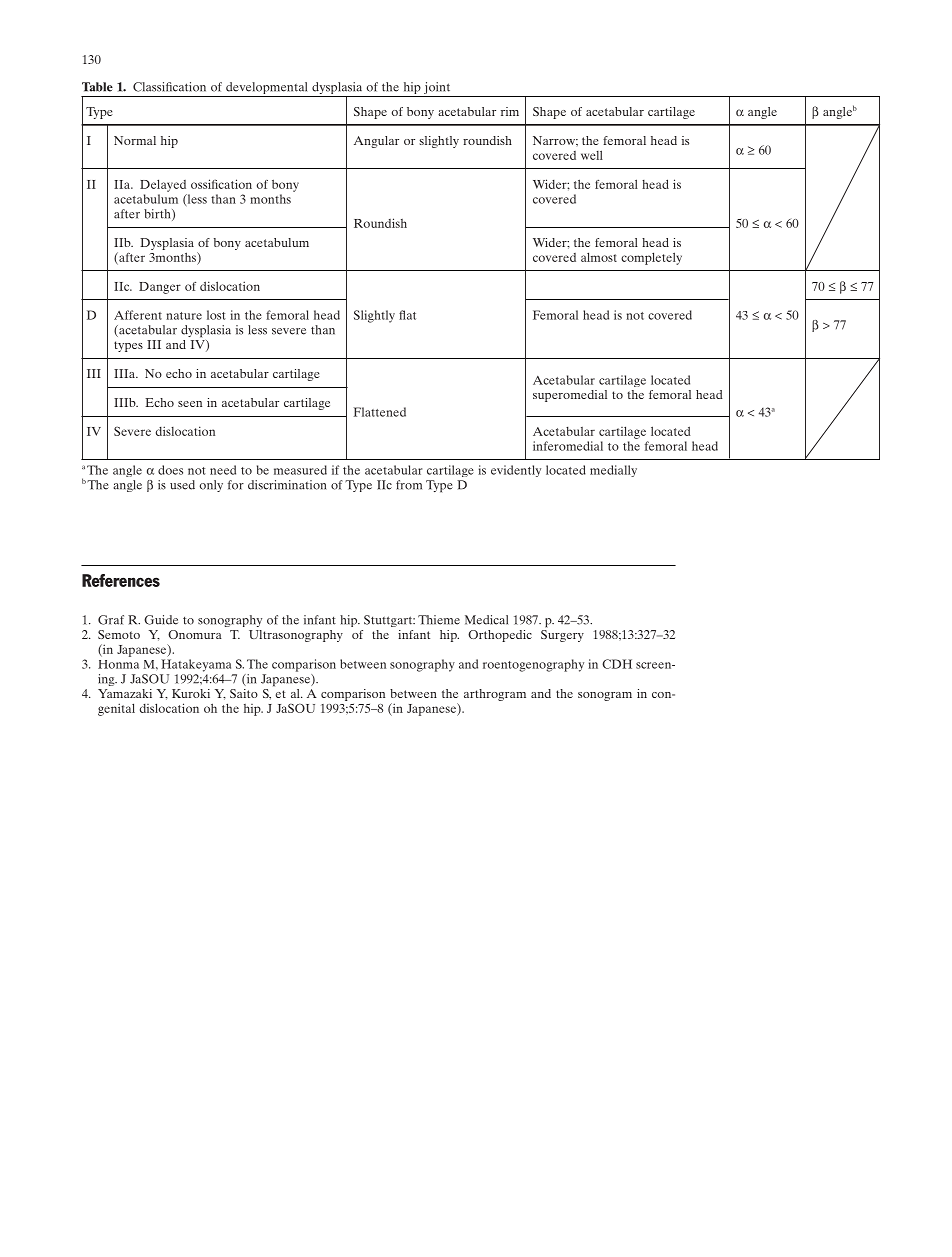 The height and width of the screenshot is (1257, 952). I want to click on Hatakeyama, so click(196, 665).
